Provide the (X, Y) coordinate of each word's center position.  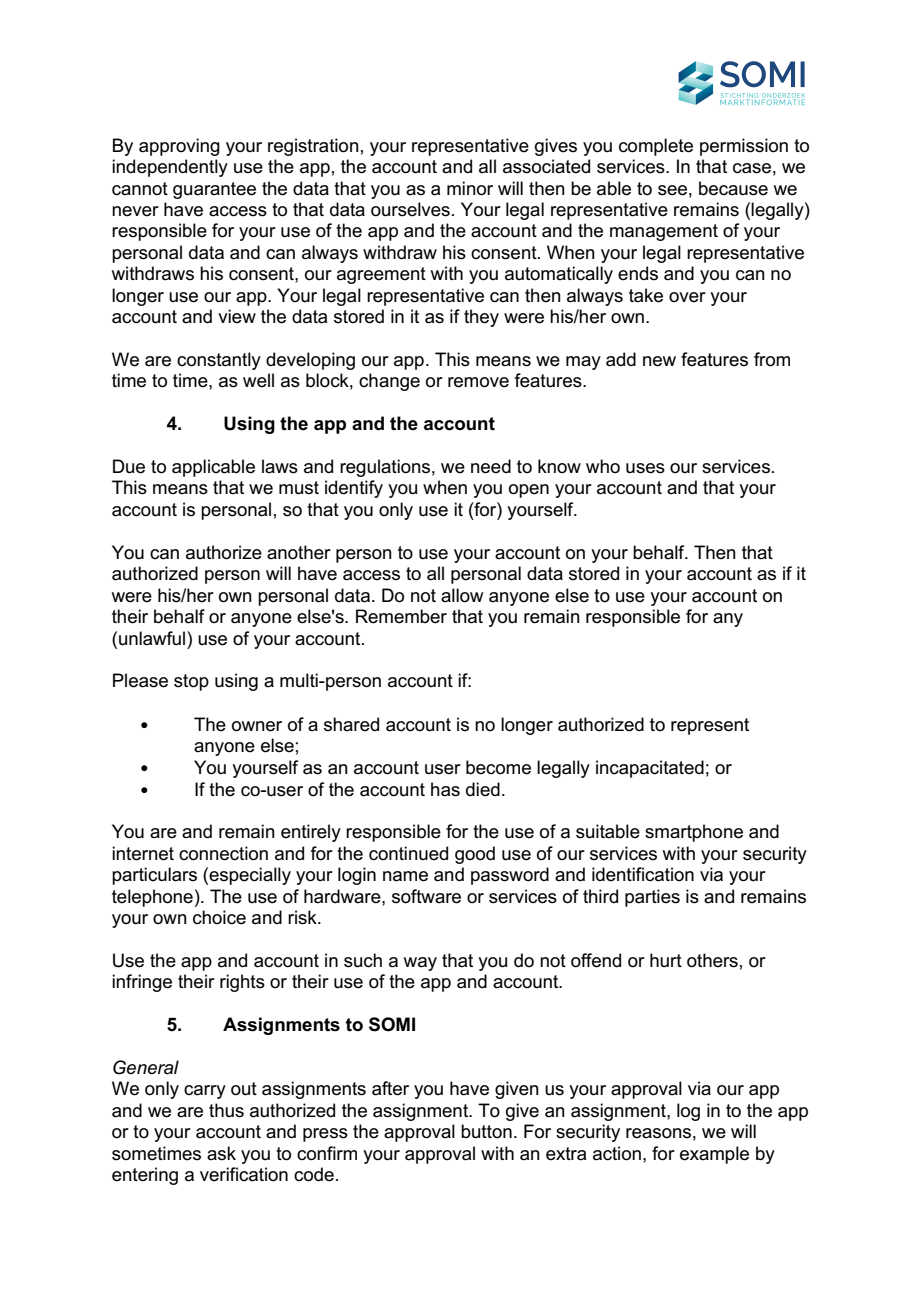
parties (652, 898)
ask (221, 1153)
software (426, 896)
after (390, 1088)
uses (645, 468)
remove (478, 382)
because (733, 188)
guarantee (214, 190)
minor (470, 188)
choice (219, 917)
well (258, 380)
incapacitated (650, 769)
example (714, 1155)
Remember (401, 616)
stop (191, 682)
